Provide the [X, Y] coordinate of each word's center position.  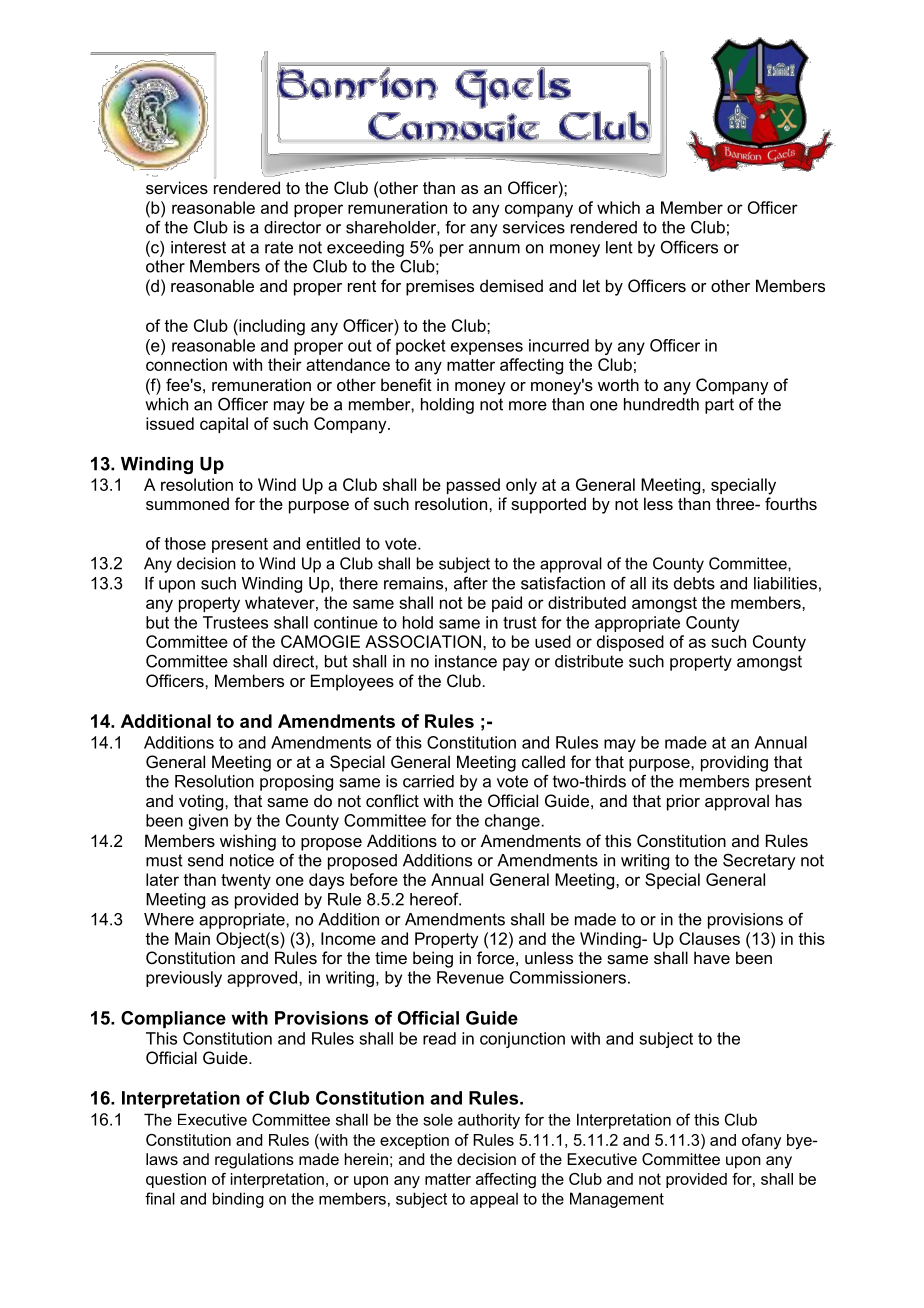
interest [198, 247]
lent [619, 247]
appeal [494, 1200]
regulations [254, 1161]
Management [617, 1200]
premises [440, 287]
